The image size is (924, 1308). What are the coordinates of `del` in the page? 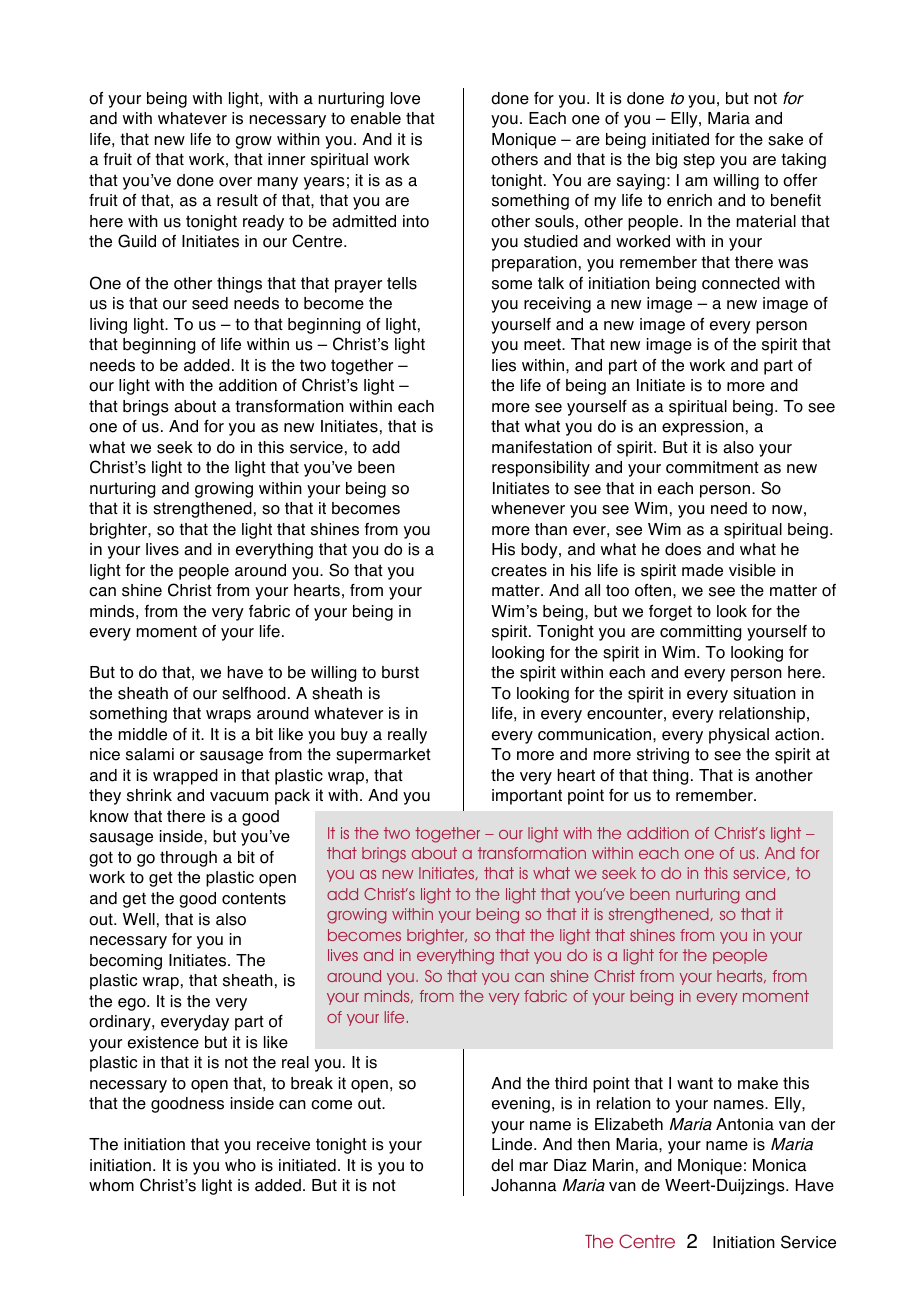 It's located at (502, 1165).
